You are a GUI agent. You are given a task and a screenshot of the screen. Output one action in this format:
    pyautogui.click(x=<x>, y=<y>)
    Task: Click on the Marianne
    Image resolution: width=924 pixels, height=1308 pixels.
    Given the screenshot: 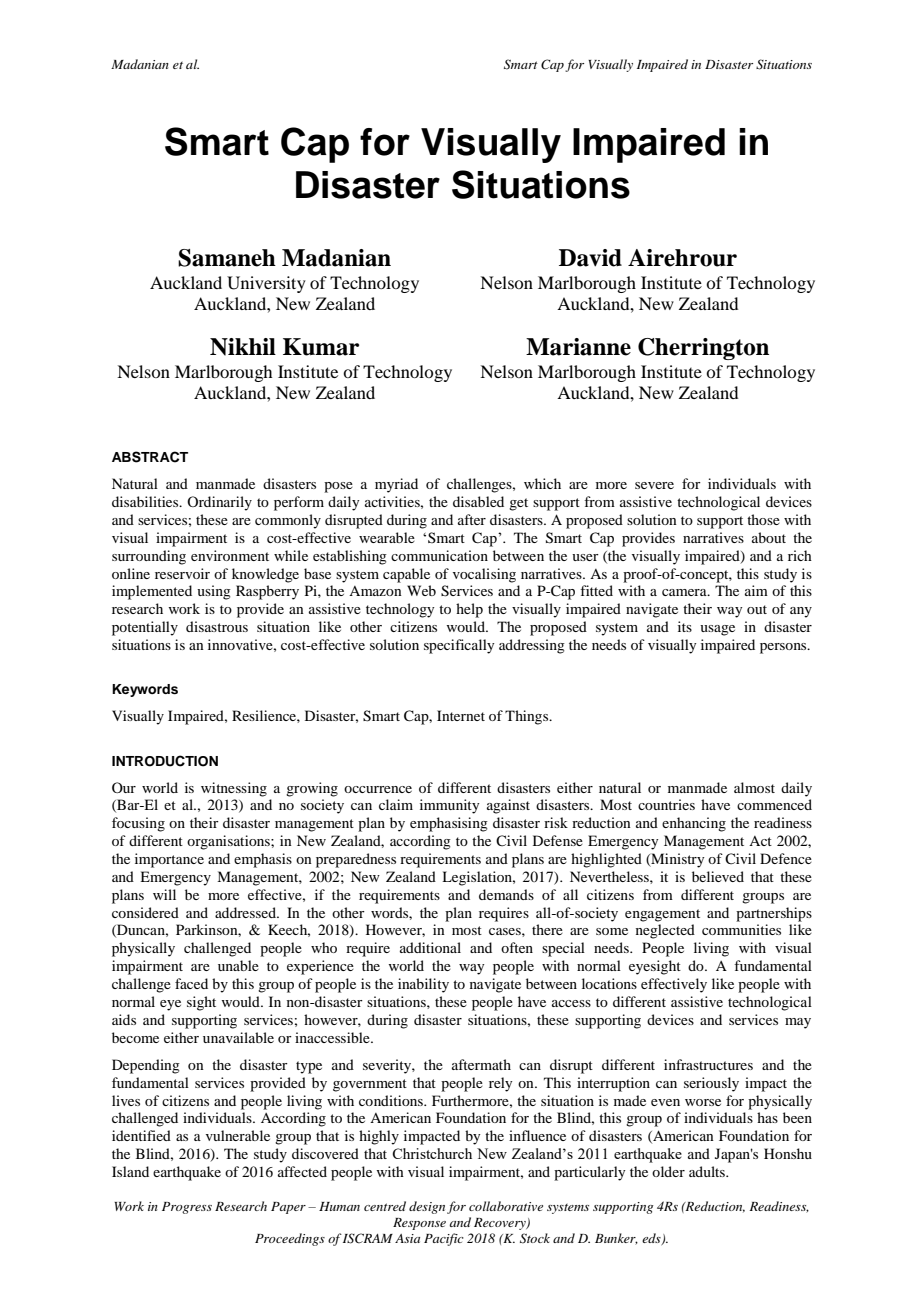 What is the action you would take?
    pyautogui.click(x=578, y=347)
